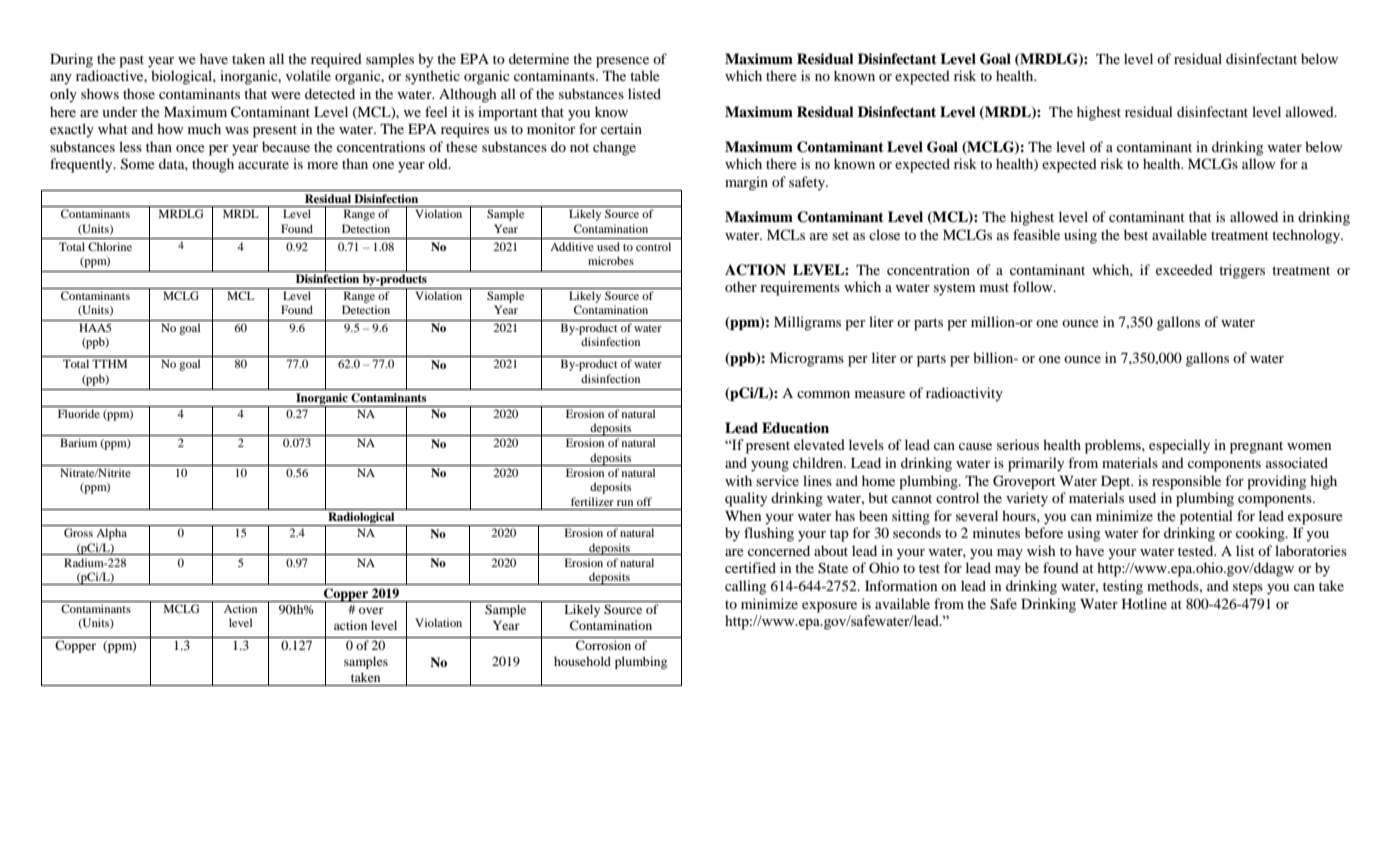 This screenshot has width=1400, height=850. I want to click on table, so click(645, 75).
